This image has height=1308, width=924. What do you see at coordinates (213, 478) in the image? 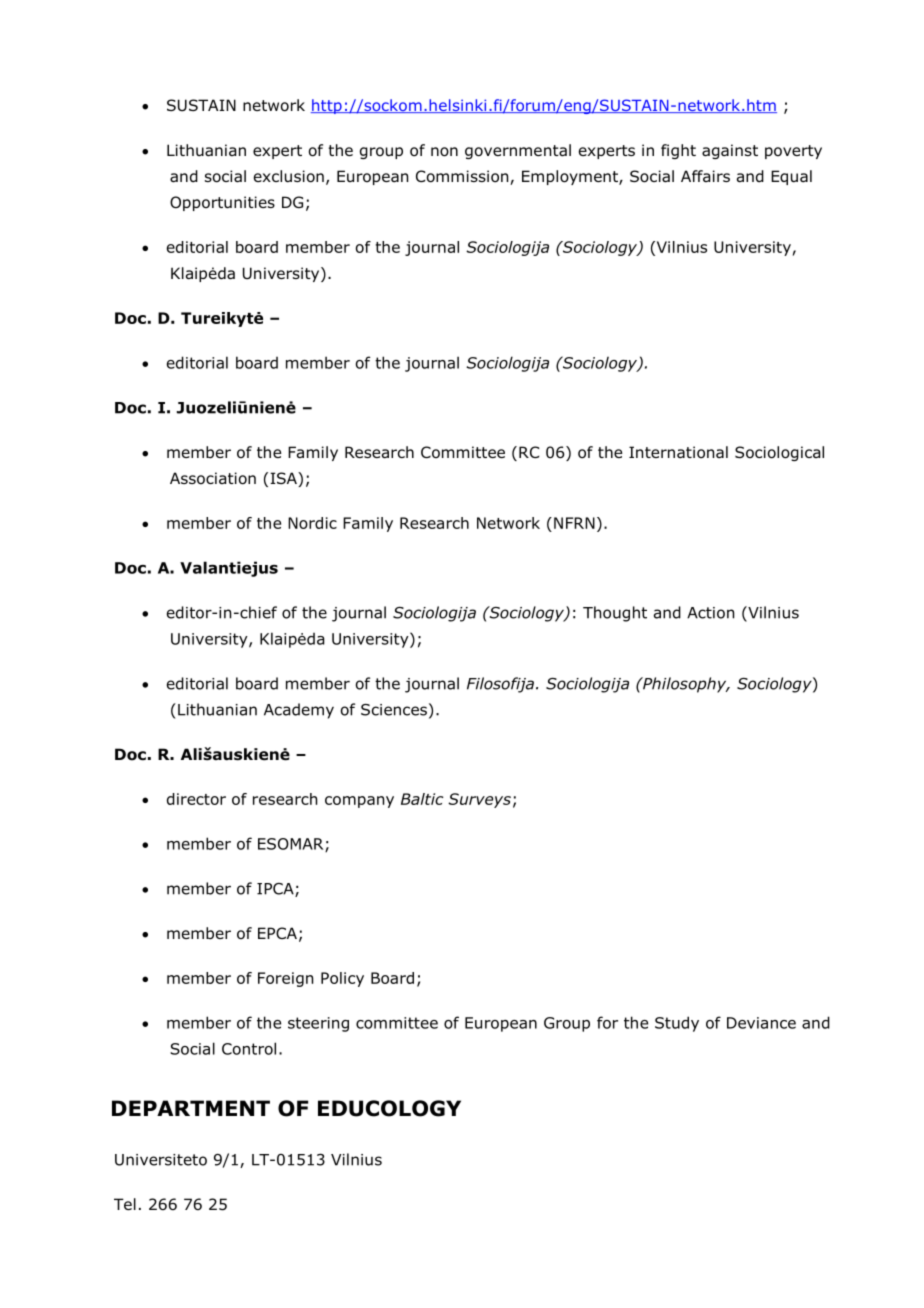
I see `Association` at bounding box center [213, 478].
